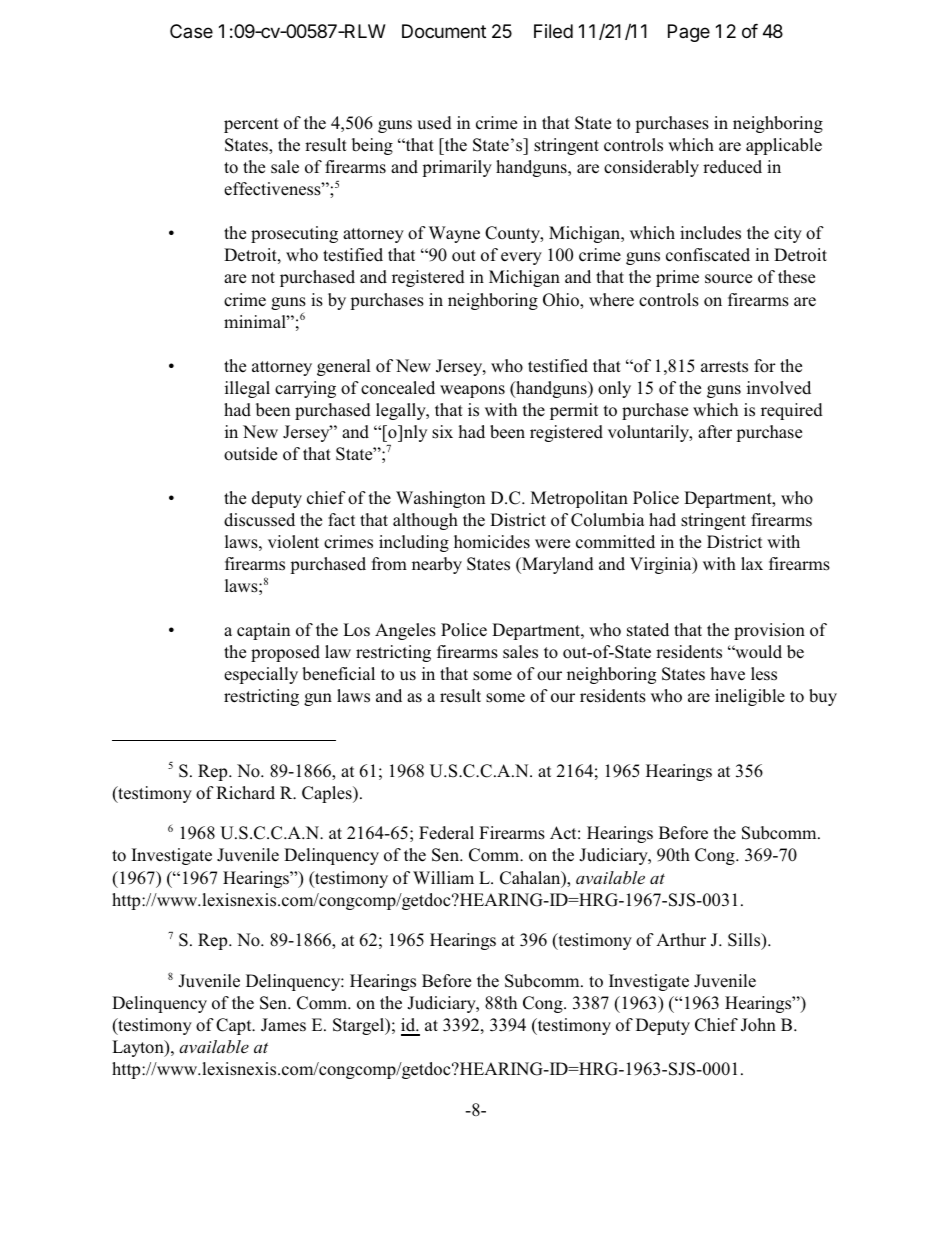  Describe the element at coordinates (750, 697) in the screenshot. I see `ineligible` at that location.
